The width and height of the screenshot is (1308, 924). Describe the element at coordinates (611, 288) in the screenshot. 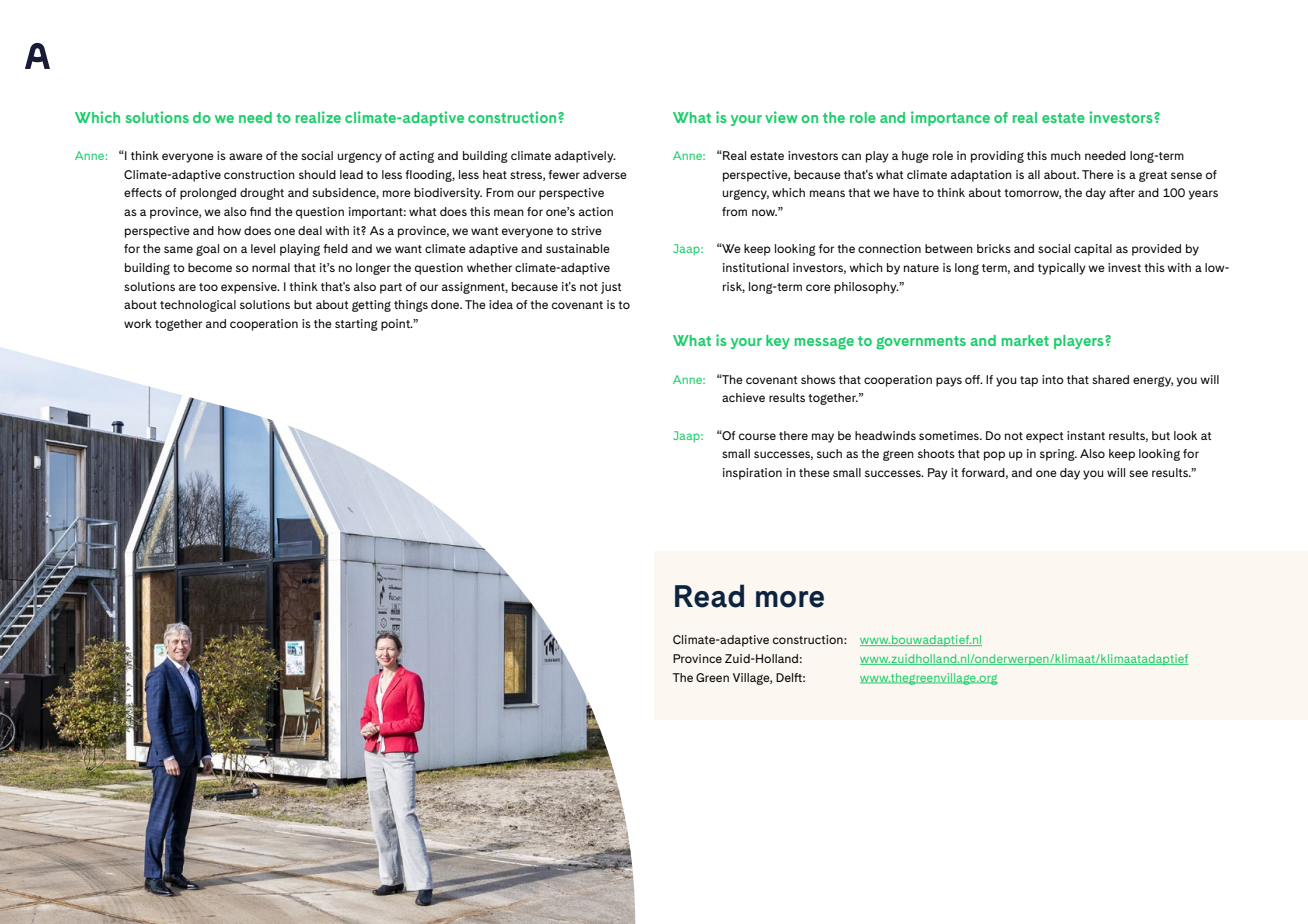

I see `just` at that location.
